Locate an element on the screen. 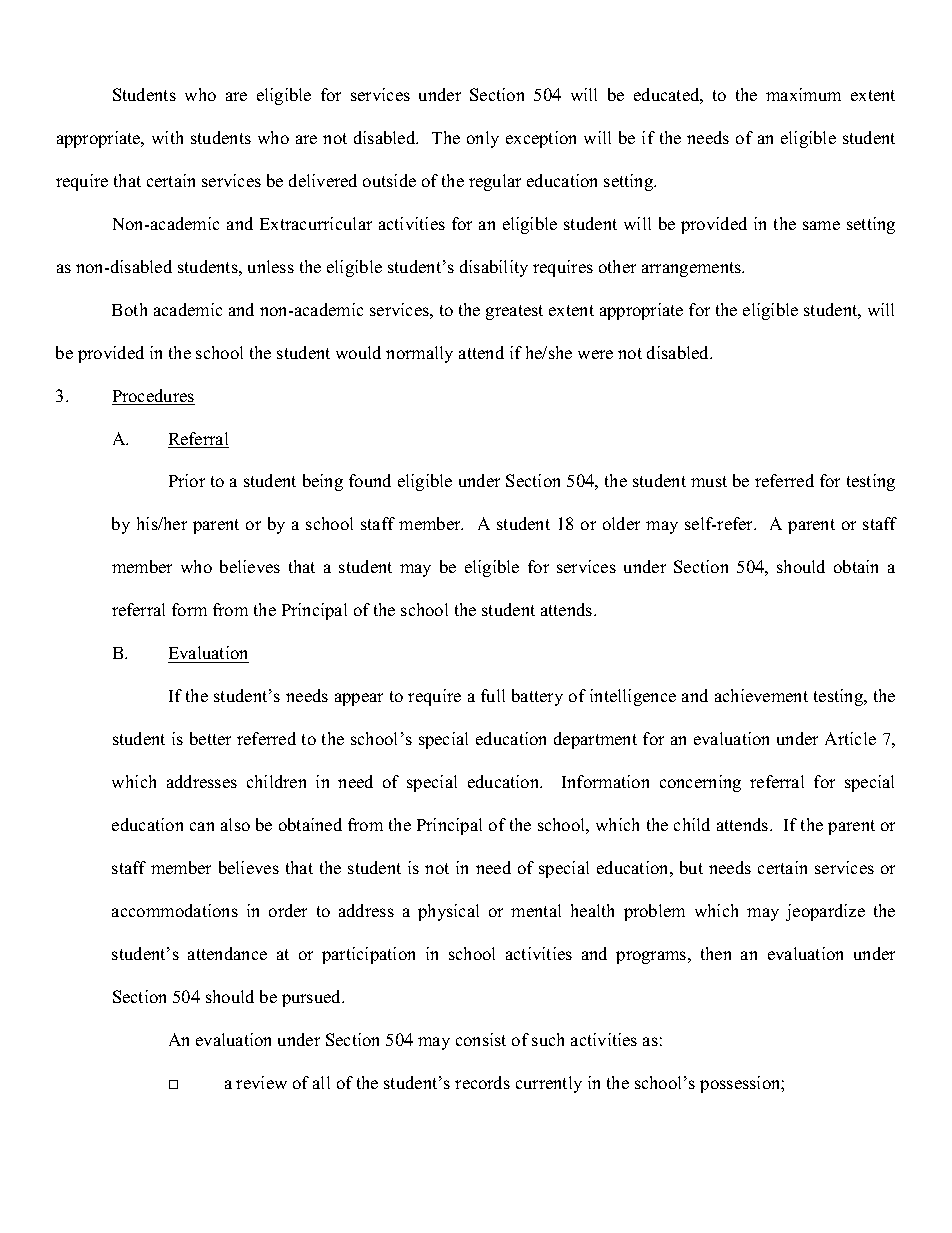 Image resolution: width=952 pixels, height=1233 pixels. can is located at coordinates (202, 826).
